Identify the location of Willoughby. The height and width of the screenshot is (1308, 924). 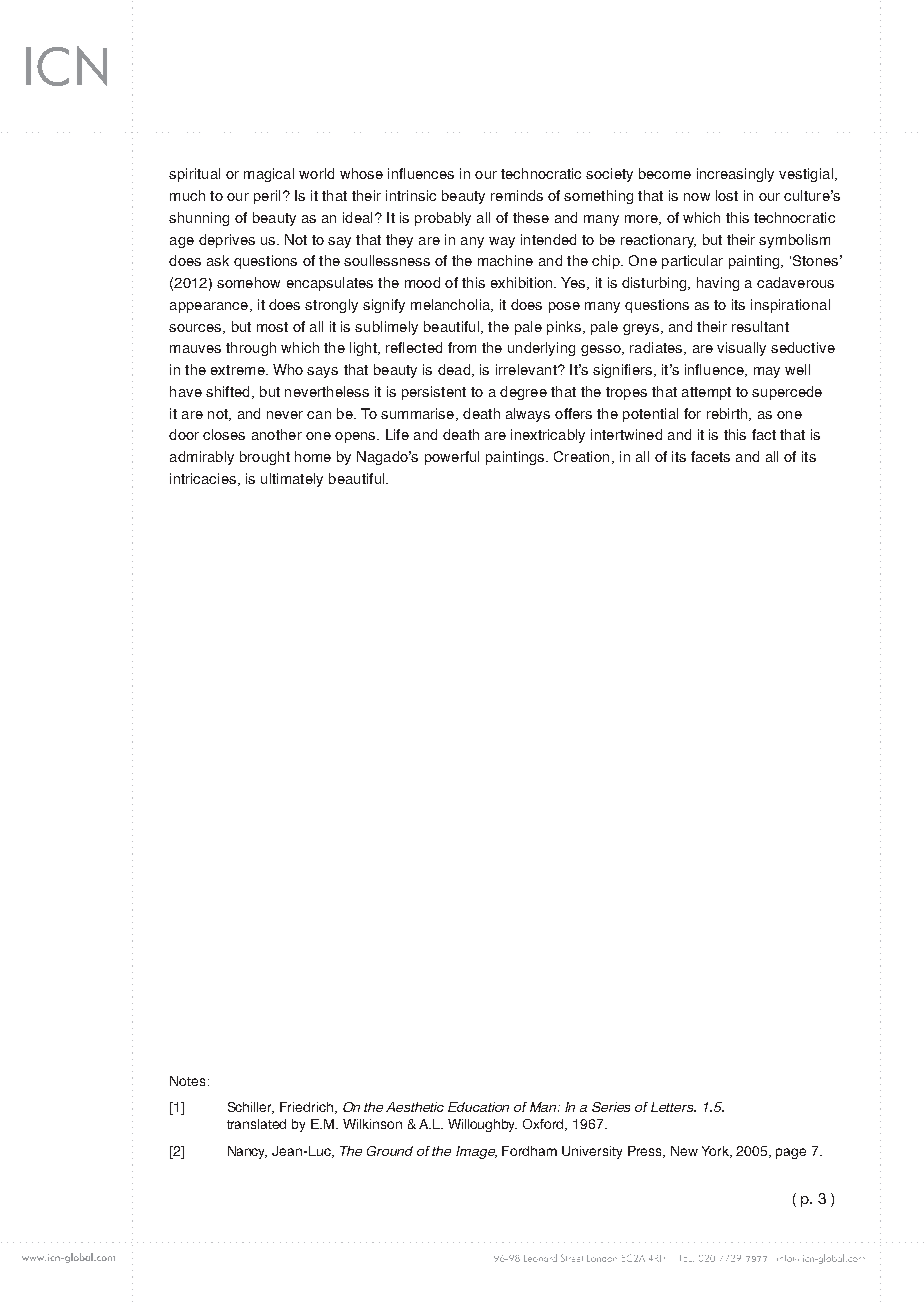
(482, 1125).
